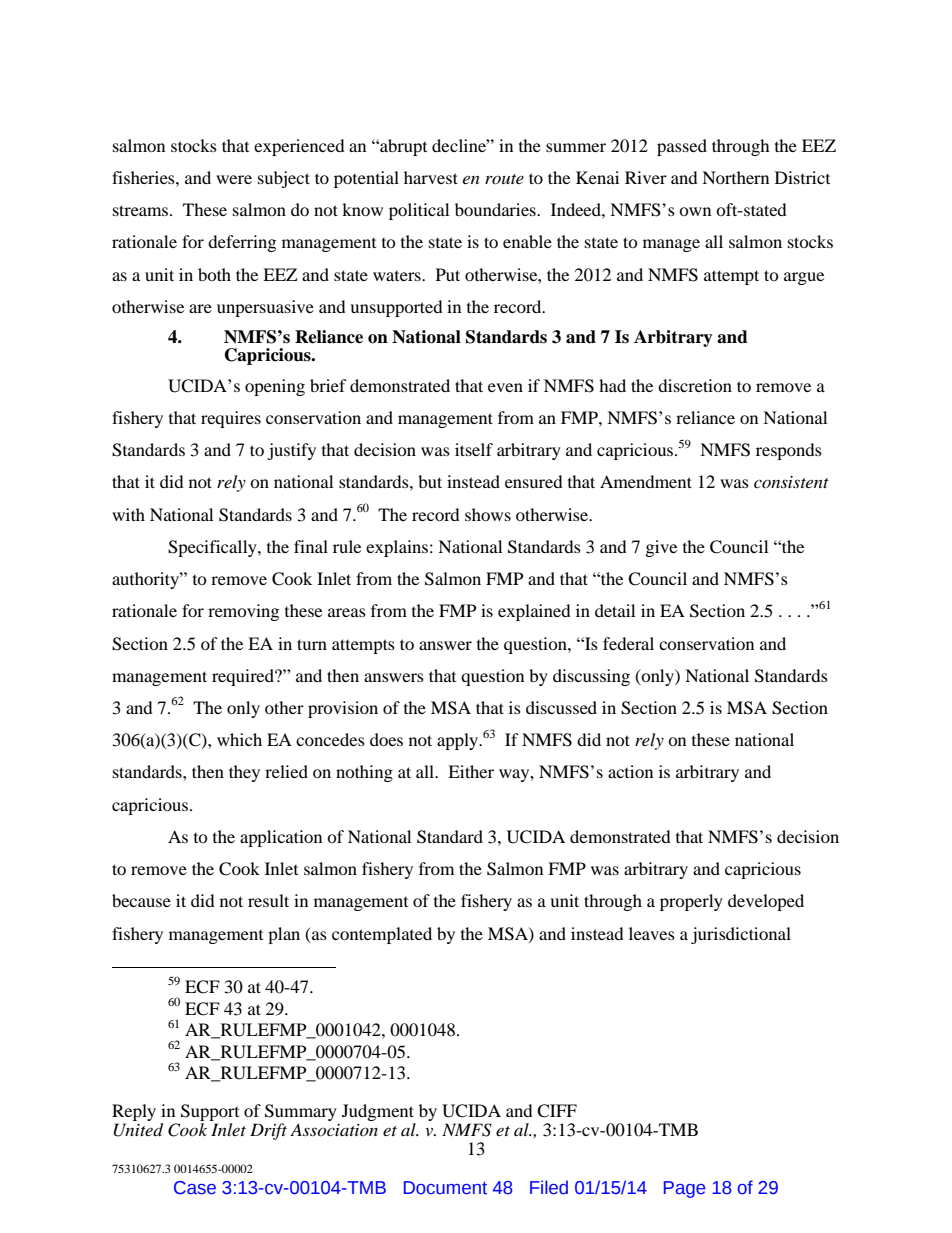 The height and width of the image is (1233, 952). Describe the element at coordinates (382, 935) in the image. I see `contemplated` at that location.
